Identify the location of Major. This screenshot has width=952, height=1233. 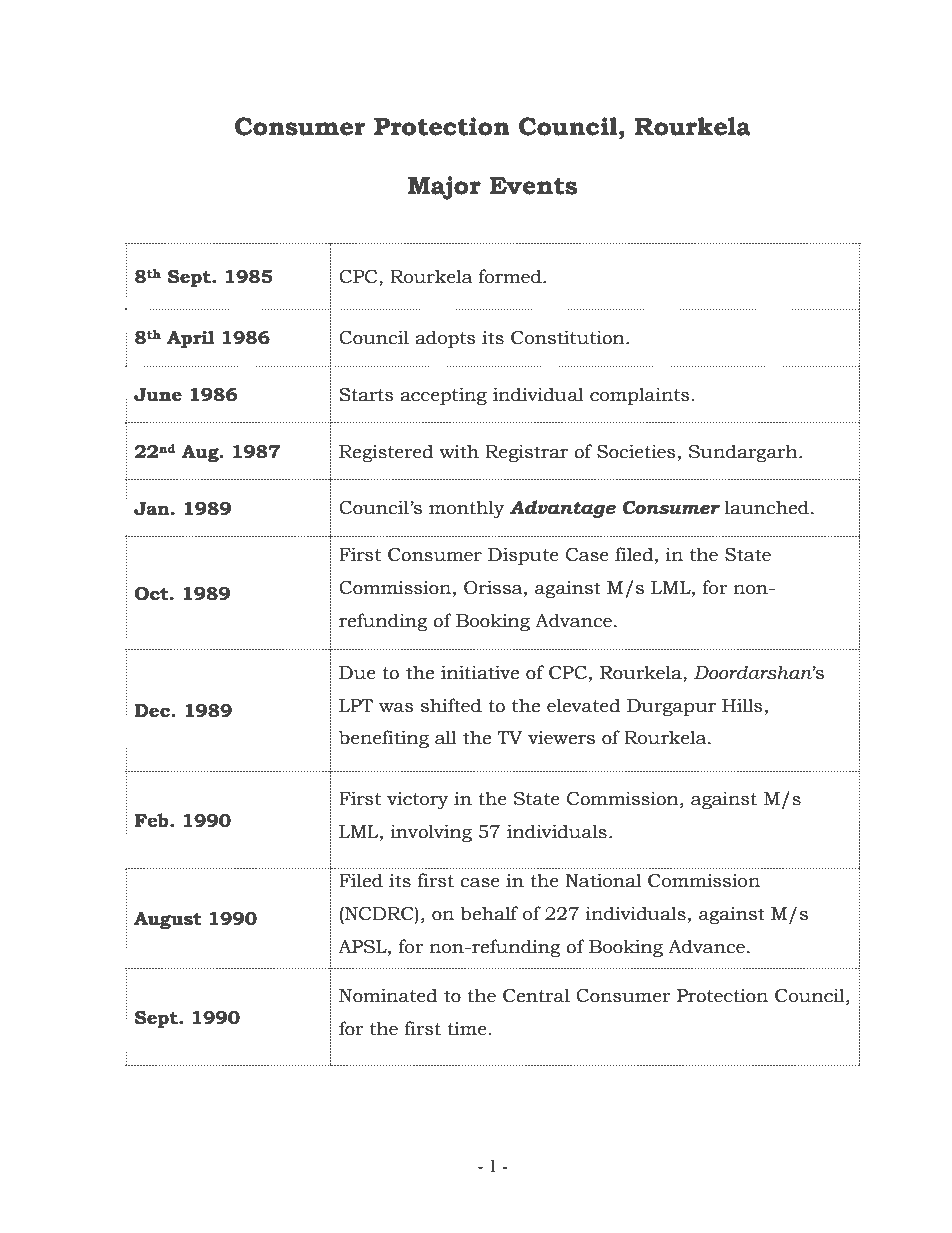
(444, 188).
